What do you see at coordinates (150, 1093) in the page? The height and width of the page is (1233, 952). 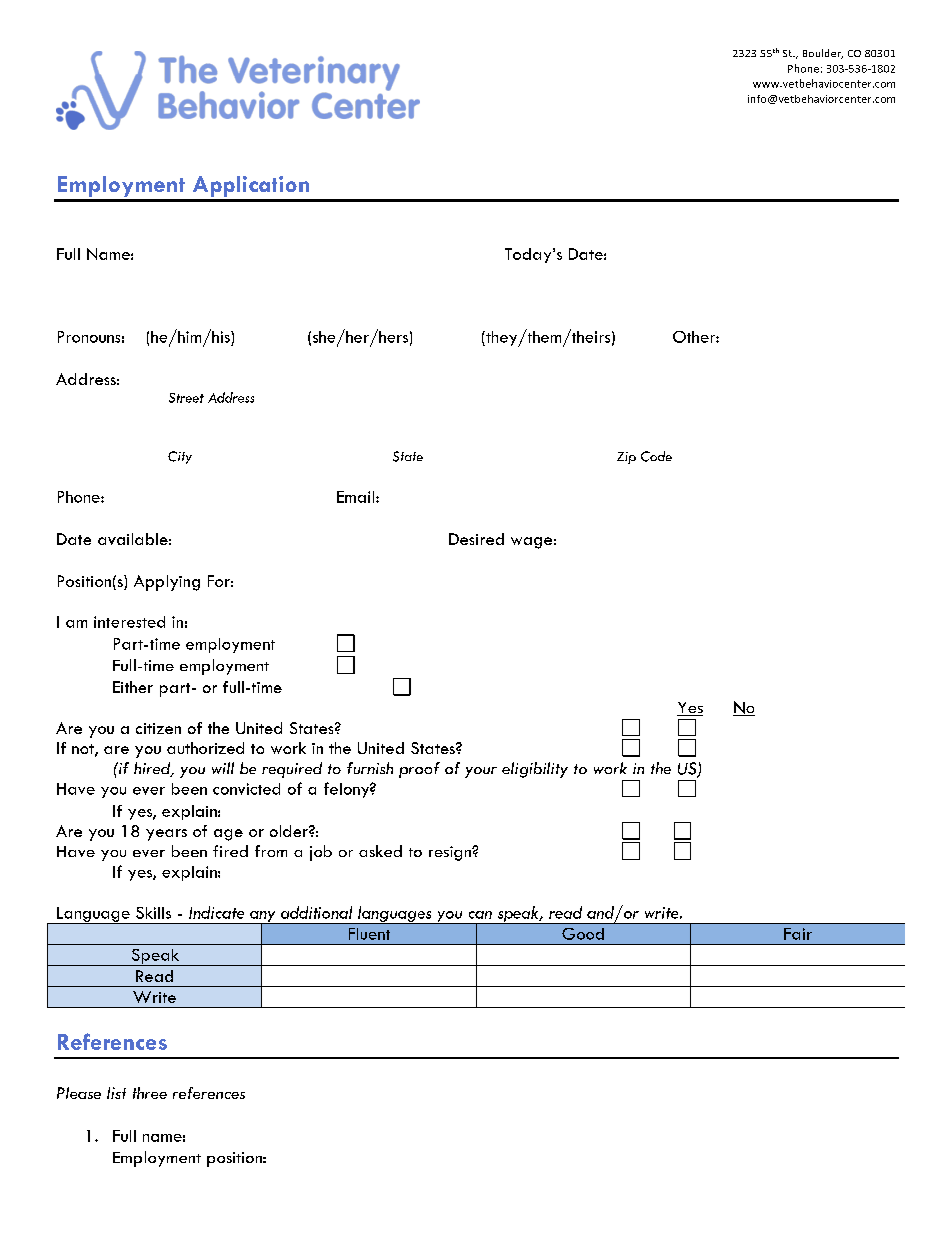 I see `three` at bounding box center [150, 1093].
